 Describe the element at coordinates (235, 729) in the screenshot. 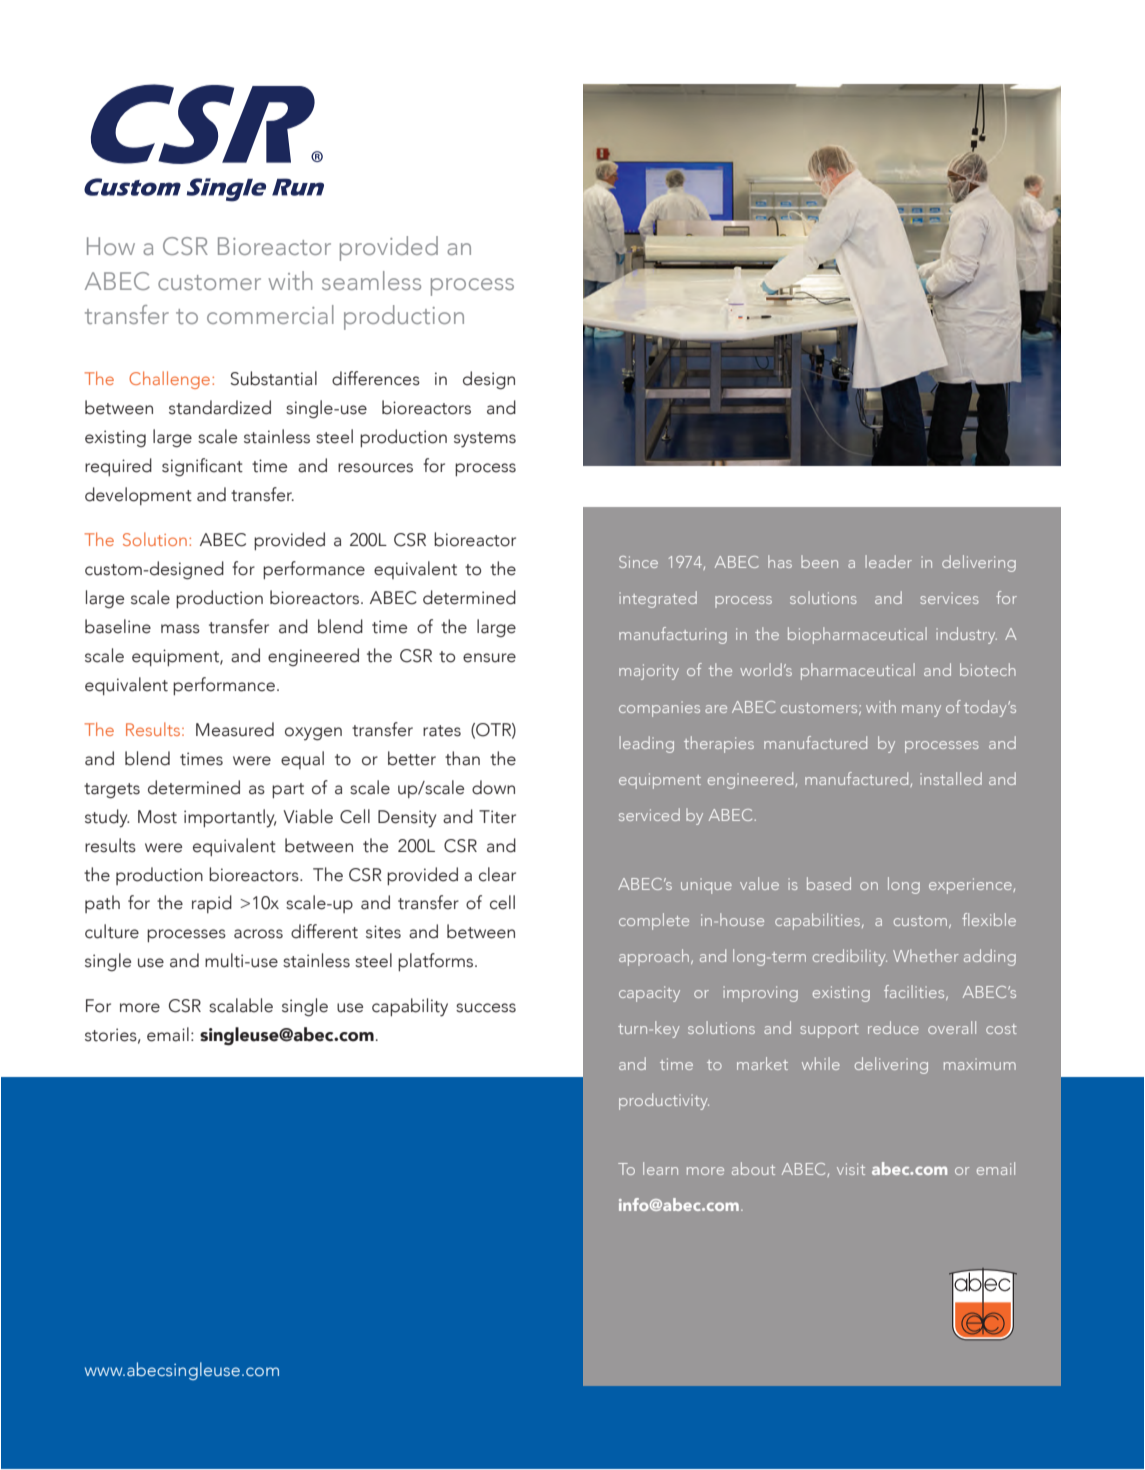

I see `Measured` at that location.
